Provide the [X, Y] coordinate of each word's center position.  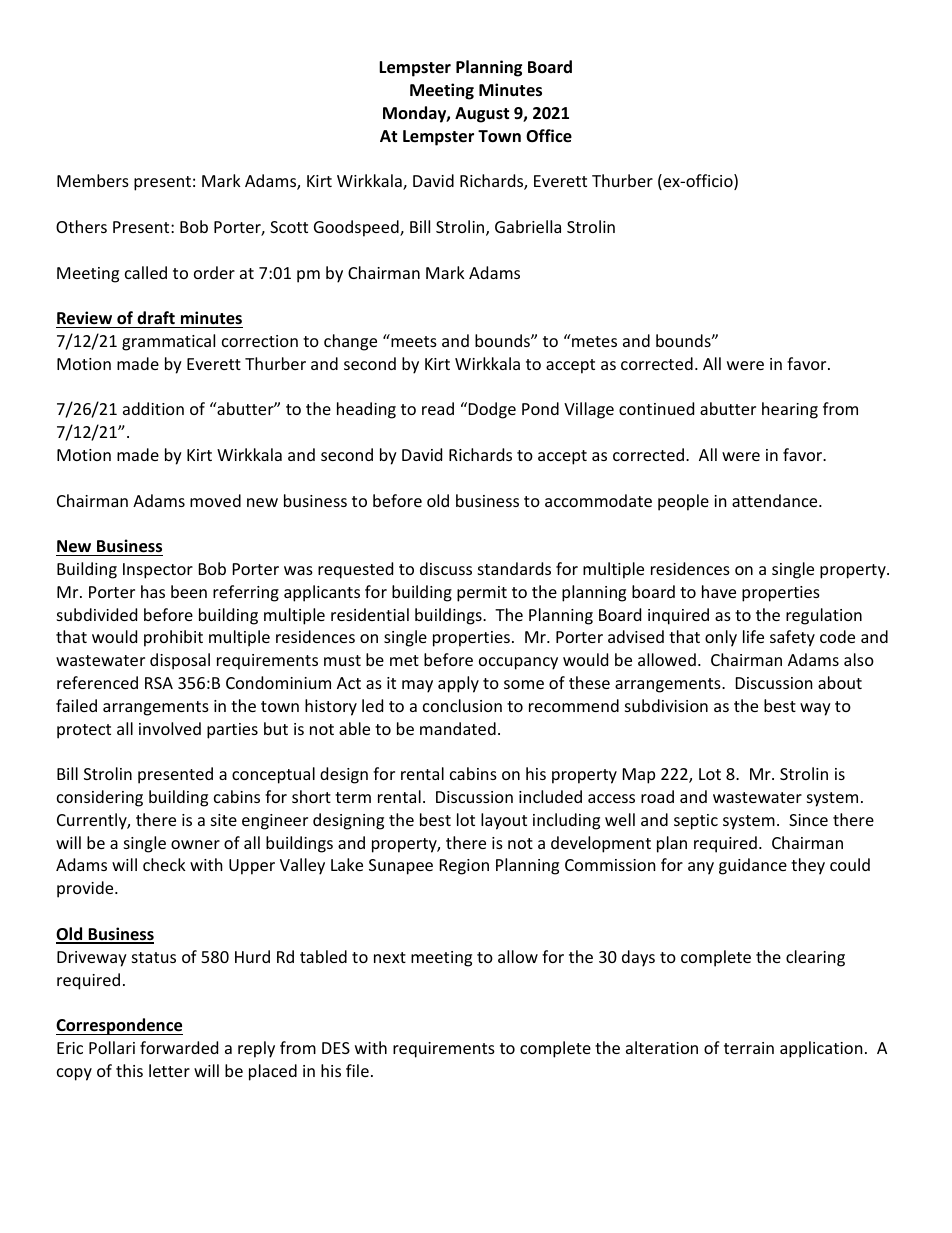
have [719, 591]
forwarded [179, 1047]
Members [93, 180]
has [153, 591]
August [482, 115]
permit [482, 594]
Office [549, 136]
